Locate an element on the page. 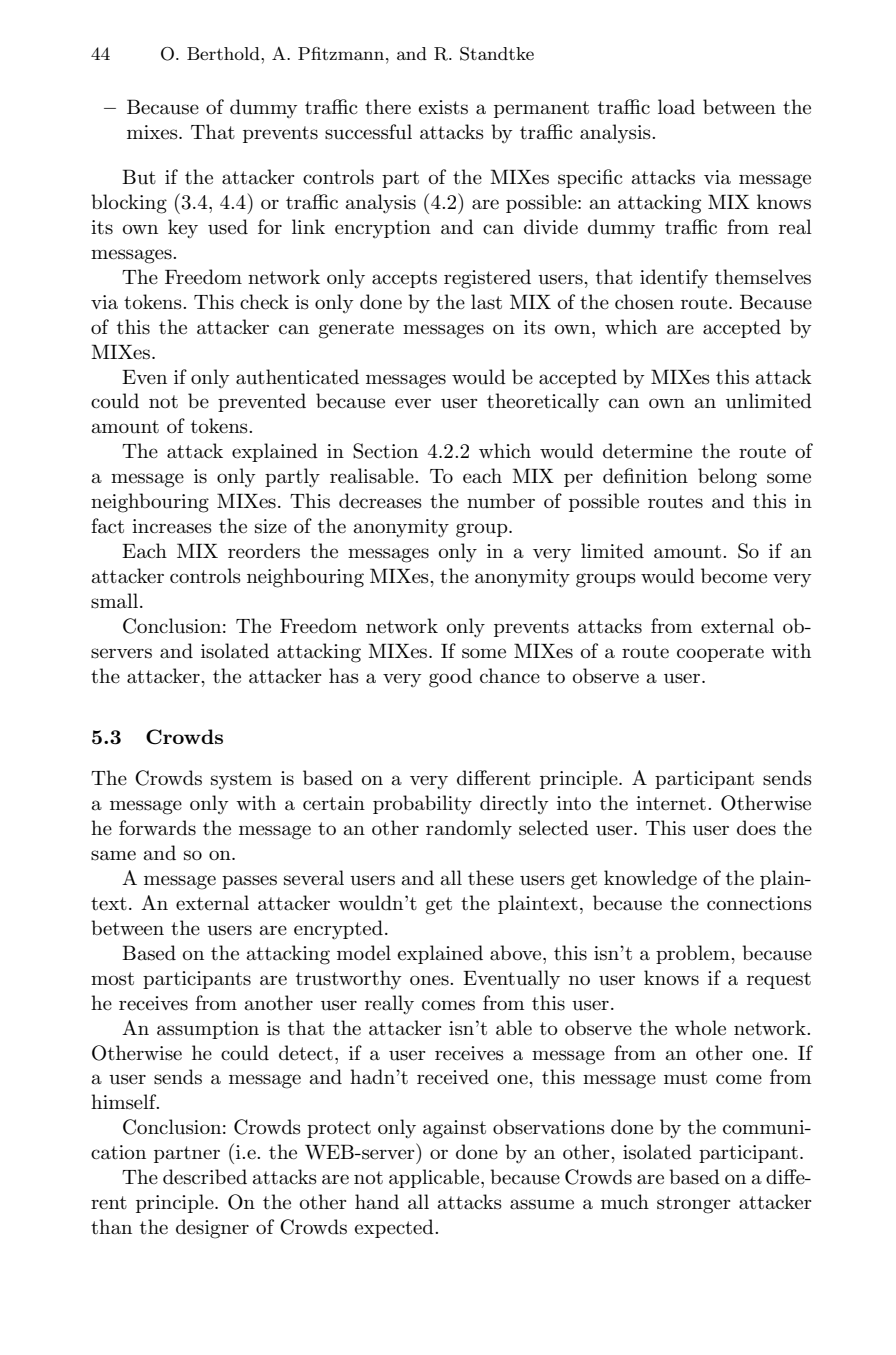 The height and width of the document is (1355, 896). load is located at coordinates (676, 107).
